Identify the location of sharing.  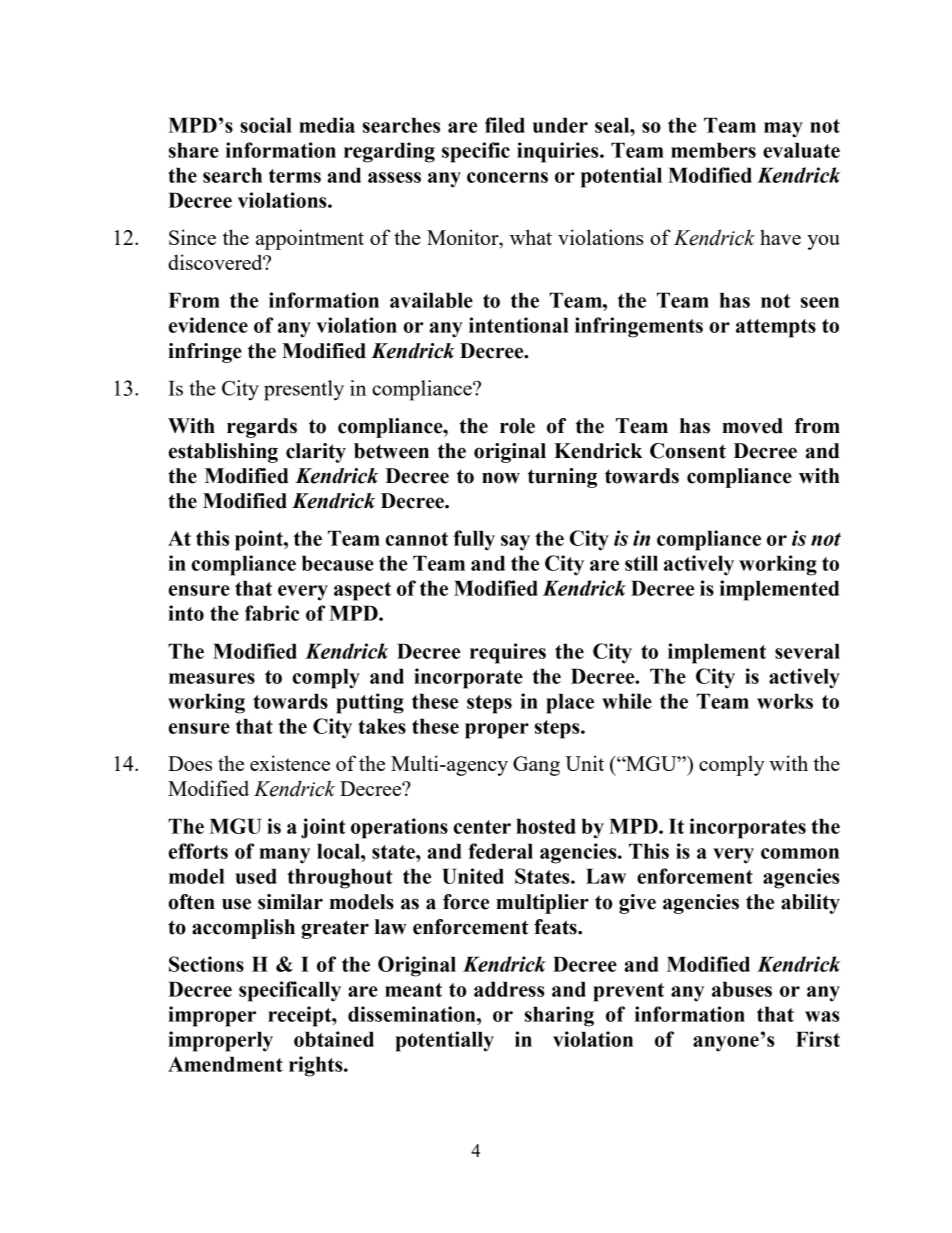
(559, 1016).
